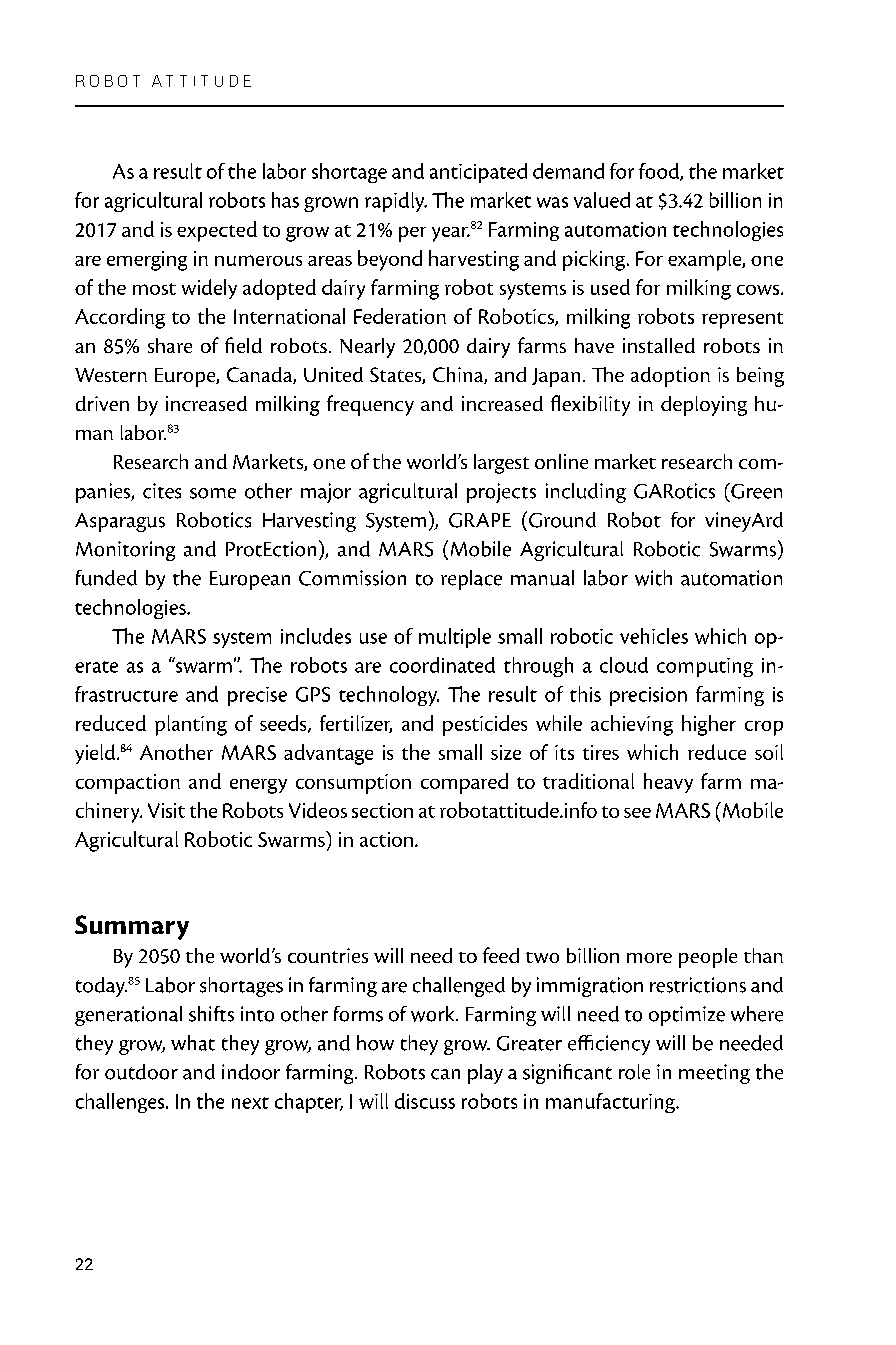  I want to click on outdoor, so click(141, 1072).
